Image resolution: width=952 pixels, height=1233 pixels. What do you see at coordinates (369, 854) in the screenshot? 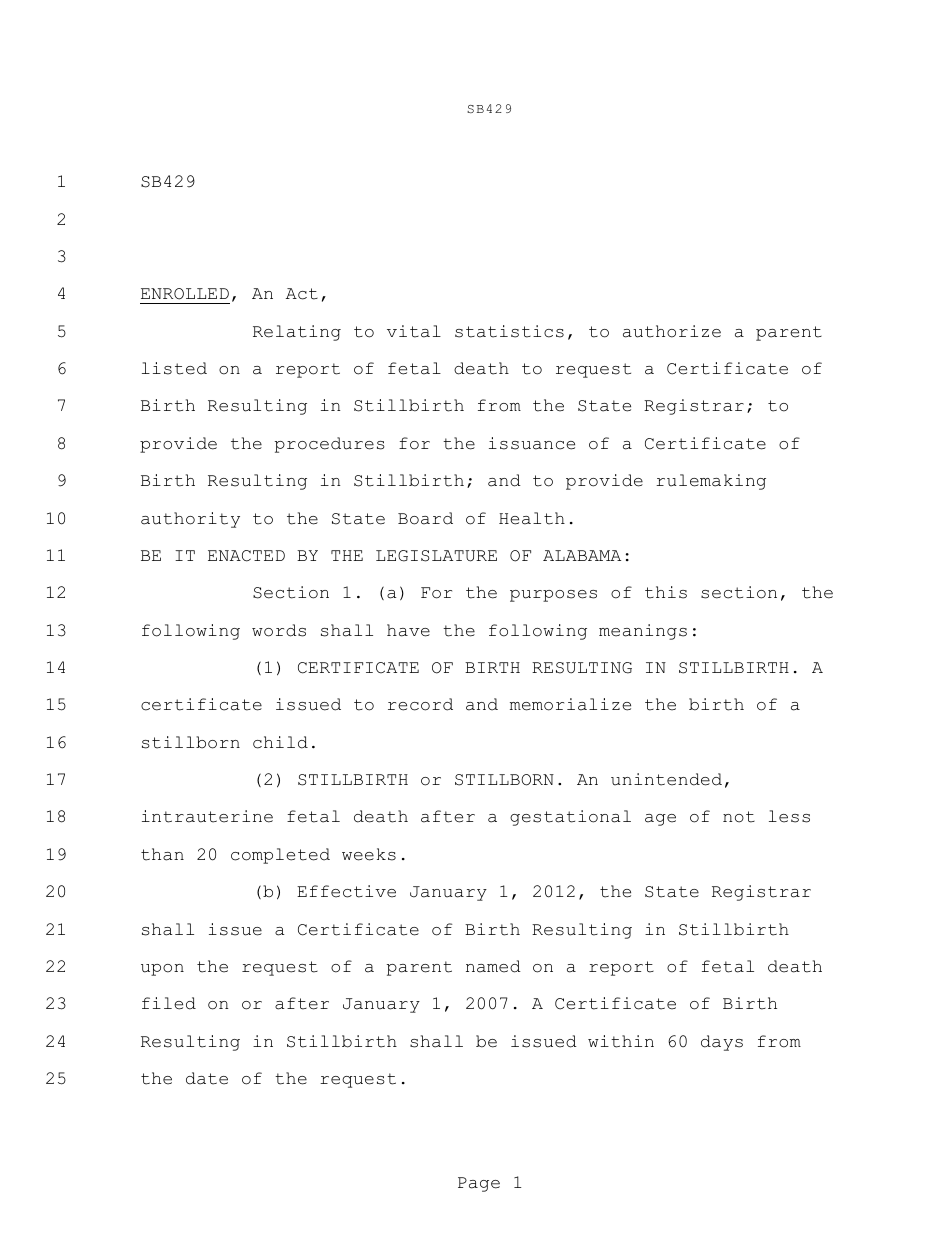
I see `weeks` at bounding box center [369, 854].
